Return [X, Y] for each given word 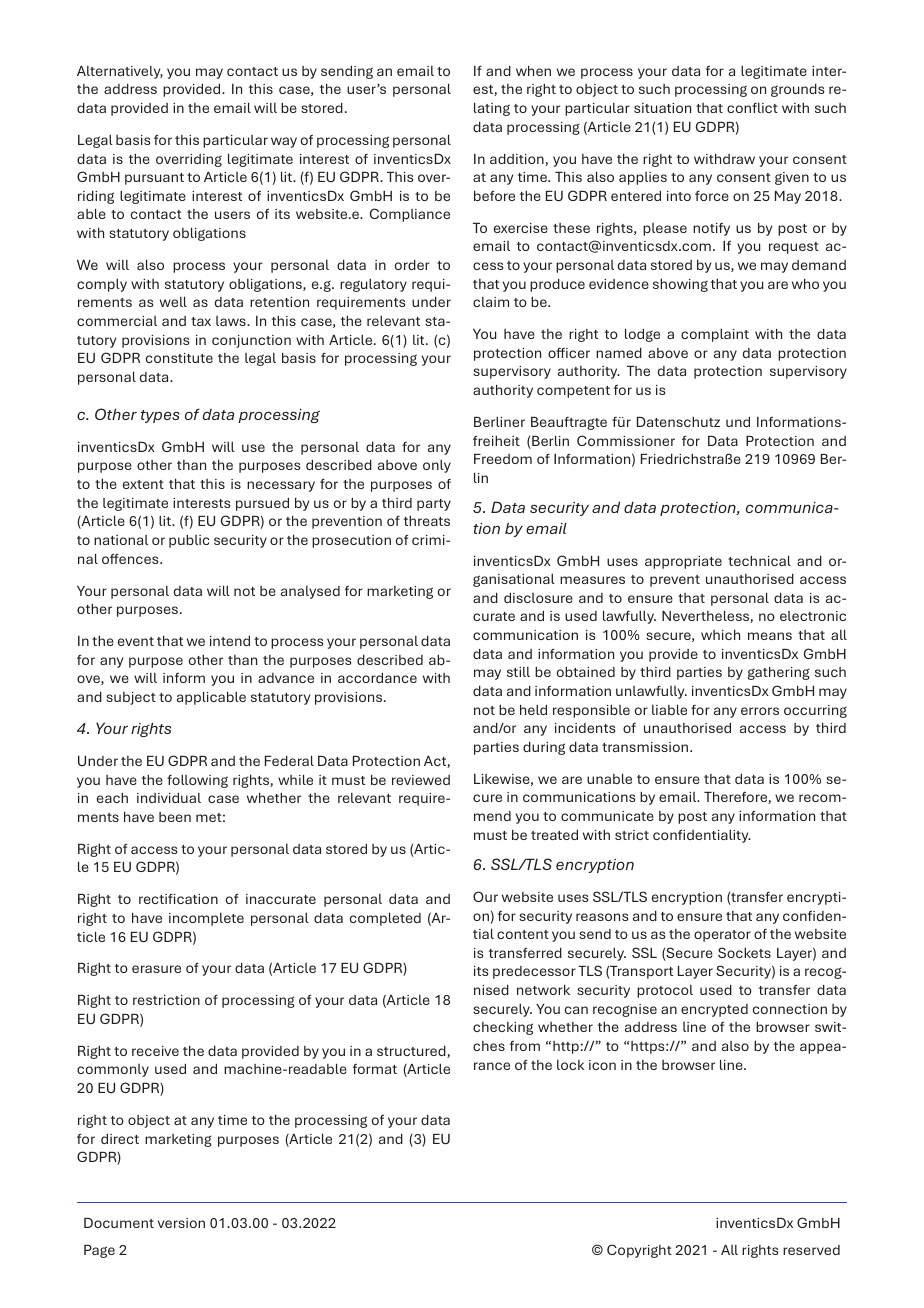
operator [722, 936]
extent [143, 484]
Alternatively [120, 72]
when [533, 70]
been [175, 817]
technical [759, 560]
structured [412, 1052]
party [434, 505]
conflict [752, 107]
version [181, 1223]
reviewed [421, 780]
